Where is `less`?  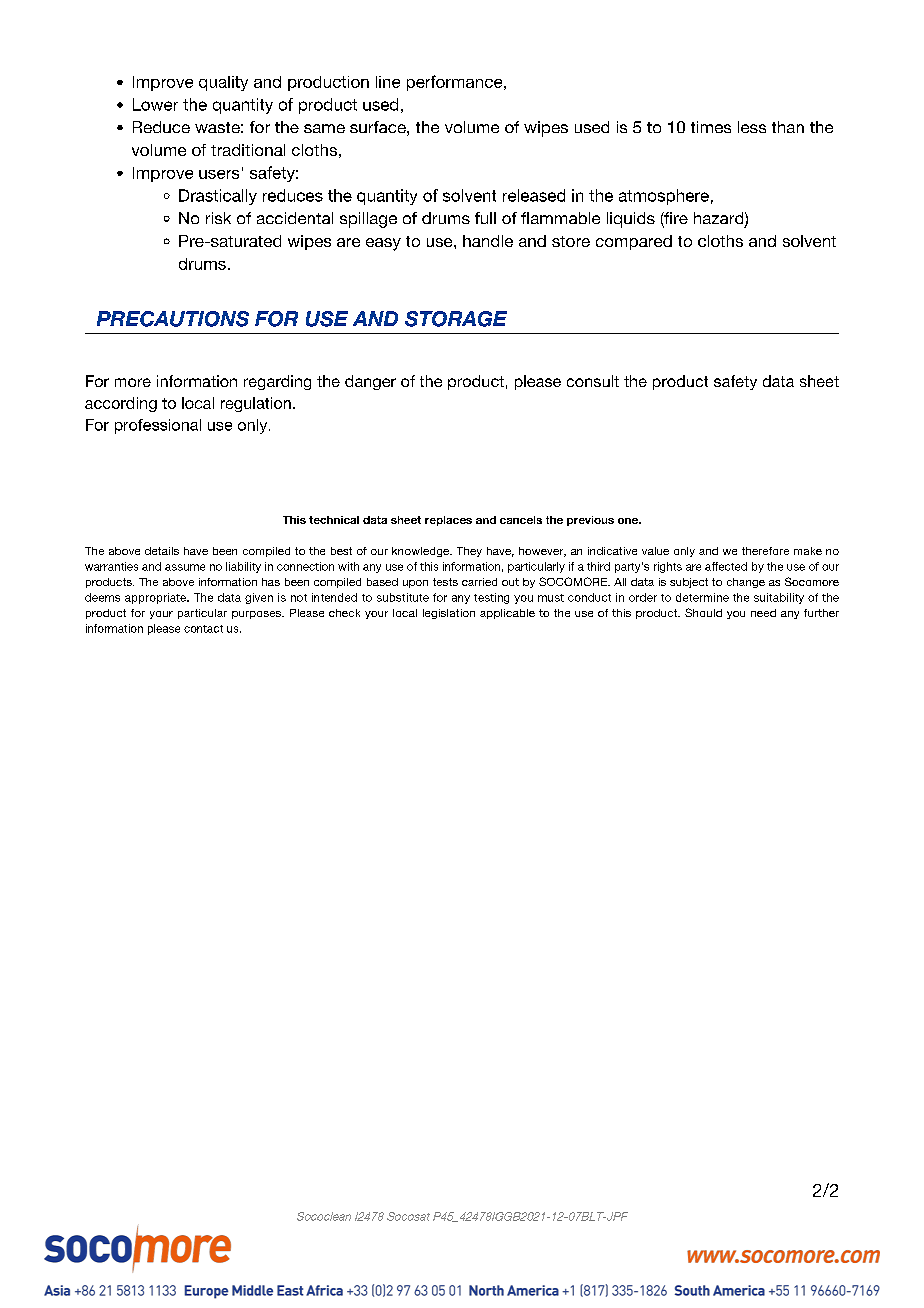
less is located at coordinates (752, 127).
